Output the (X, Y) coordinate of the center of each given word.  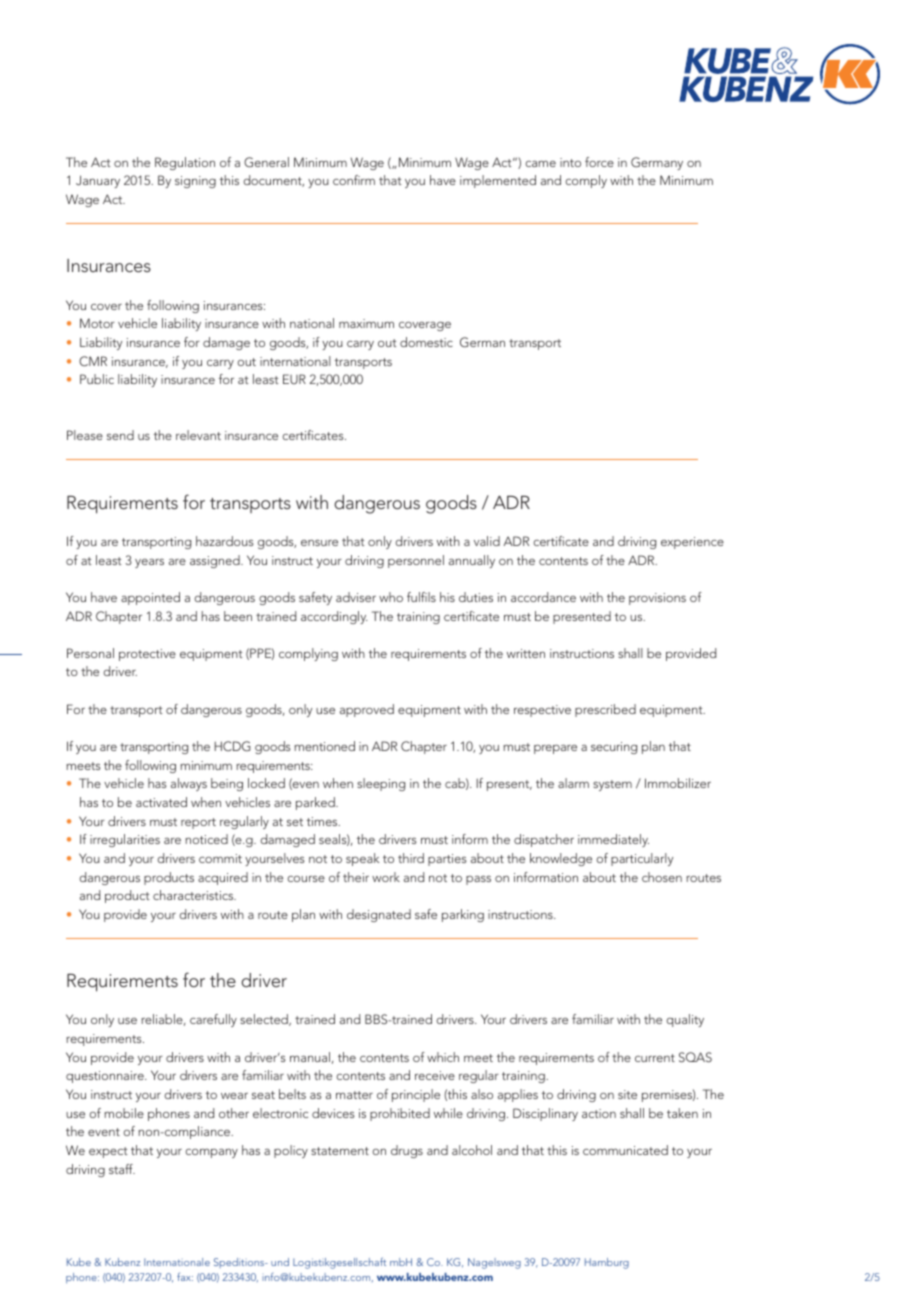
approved (367, 710)
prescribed (605, 710)
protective (147, 655)
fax (185, 1276)
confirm (354, 180)
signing (195, 182)
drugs (407, 1151)
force (599, 162)
